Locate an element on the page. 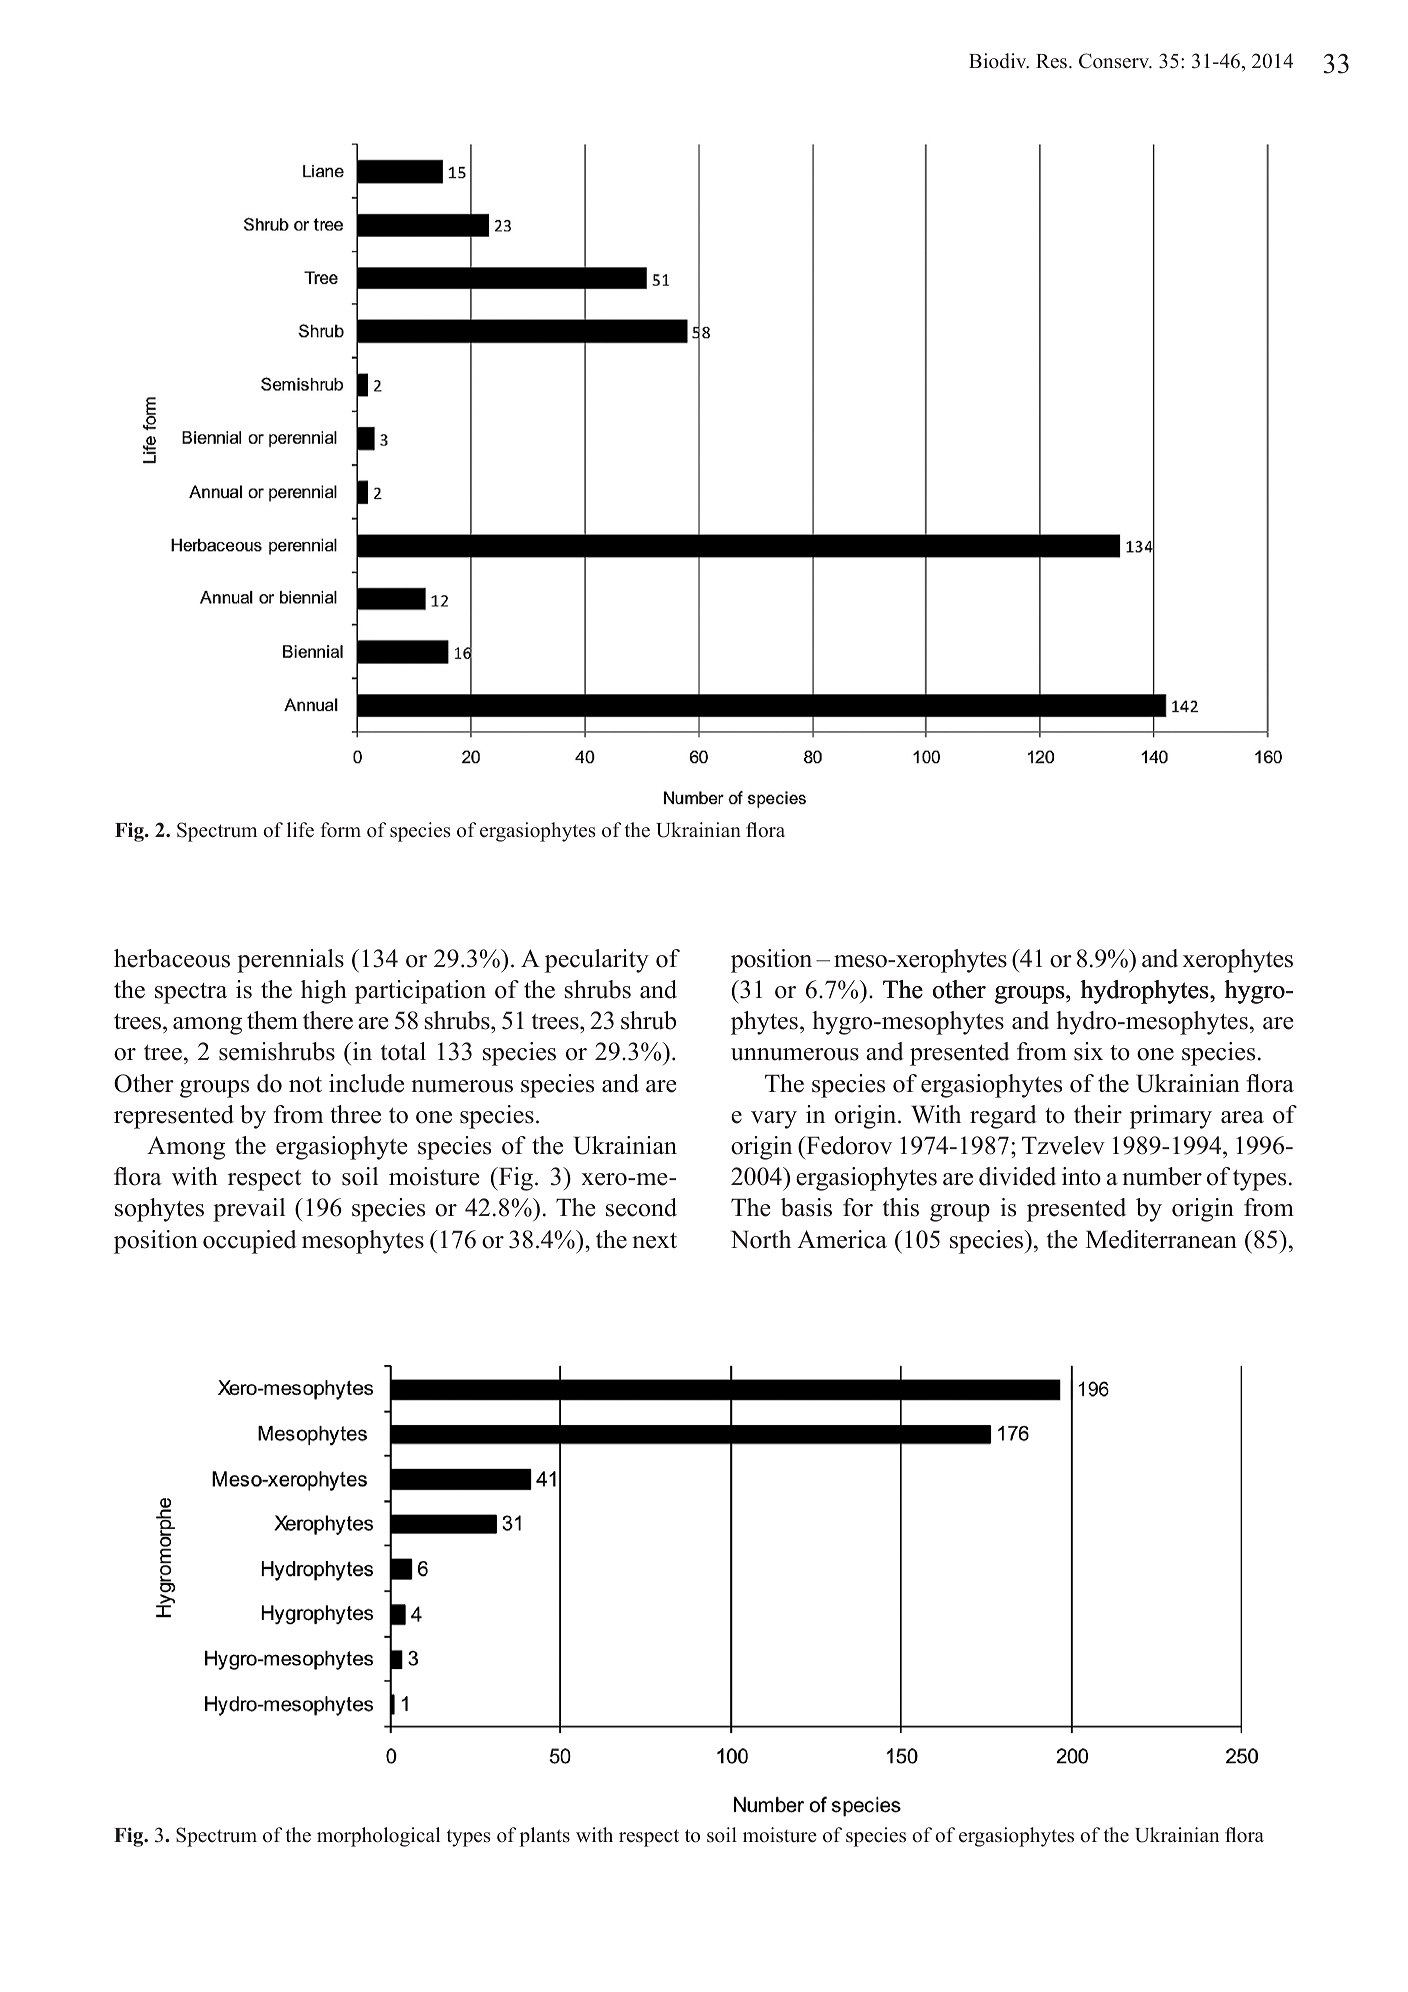  into is located at coordinates (1081, 1176).
